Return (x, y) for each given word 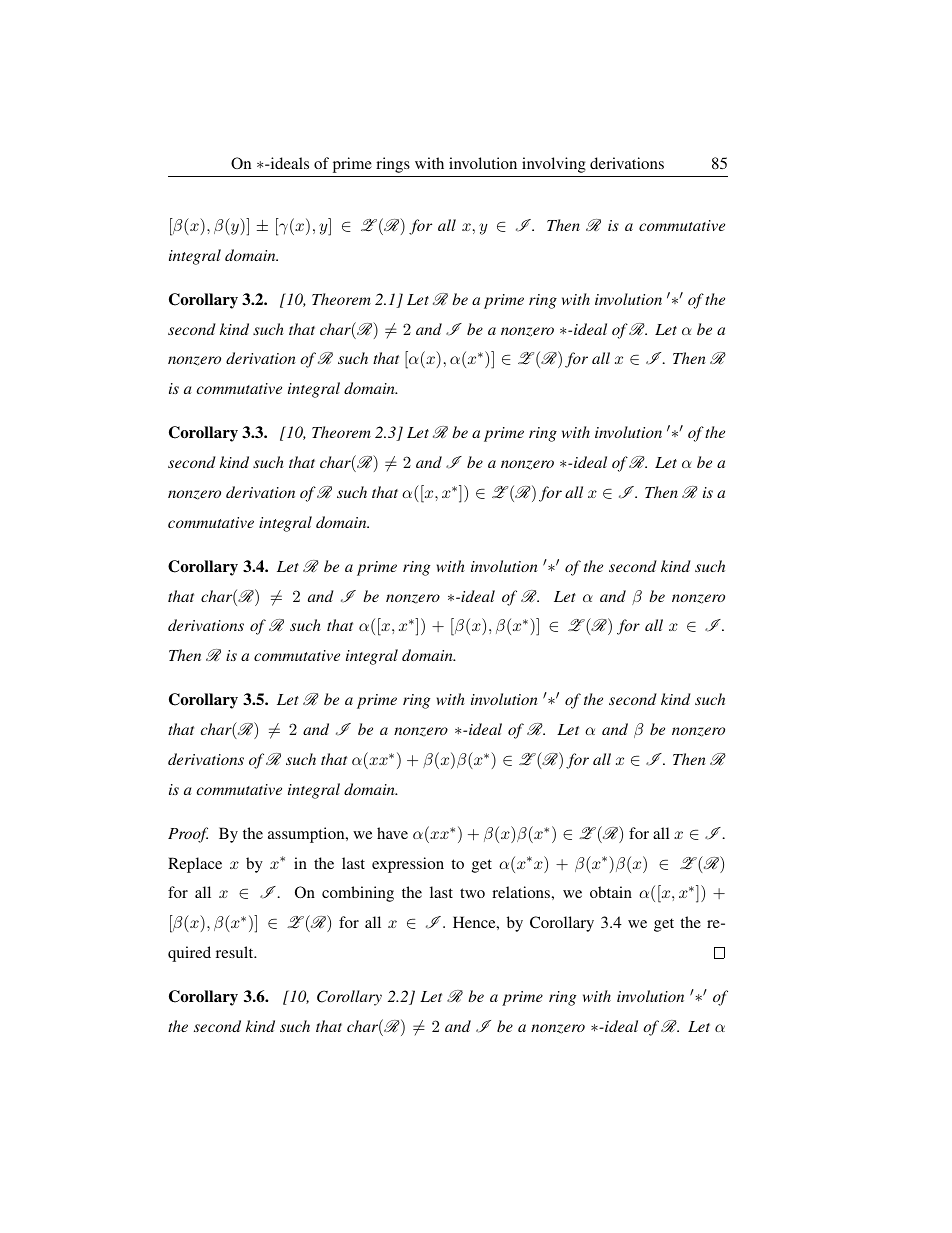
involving (554, 165)
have (392, 833)
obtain (611, 892)
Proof (188, 835)
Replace (195, 865)
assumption (307, 835)
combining (358, 894)
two (472, 893)
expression (408, 865)
